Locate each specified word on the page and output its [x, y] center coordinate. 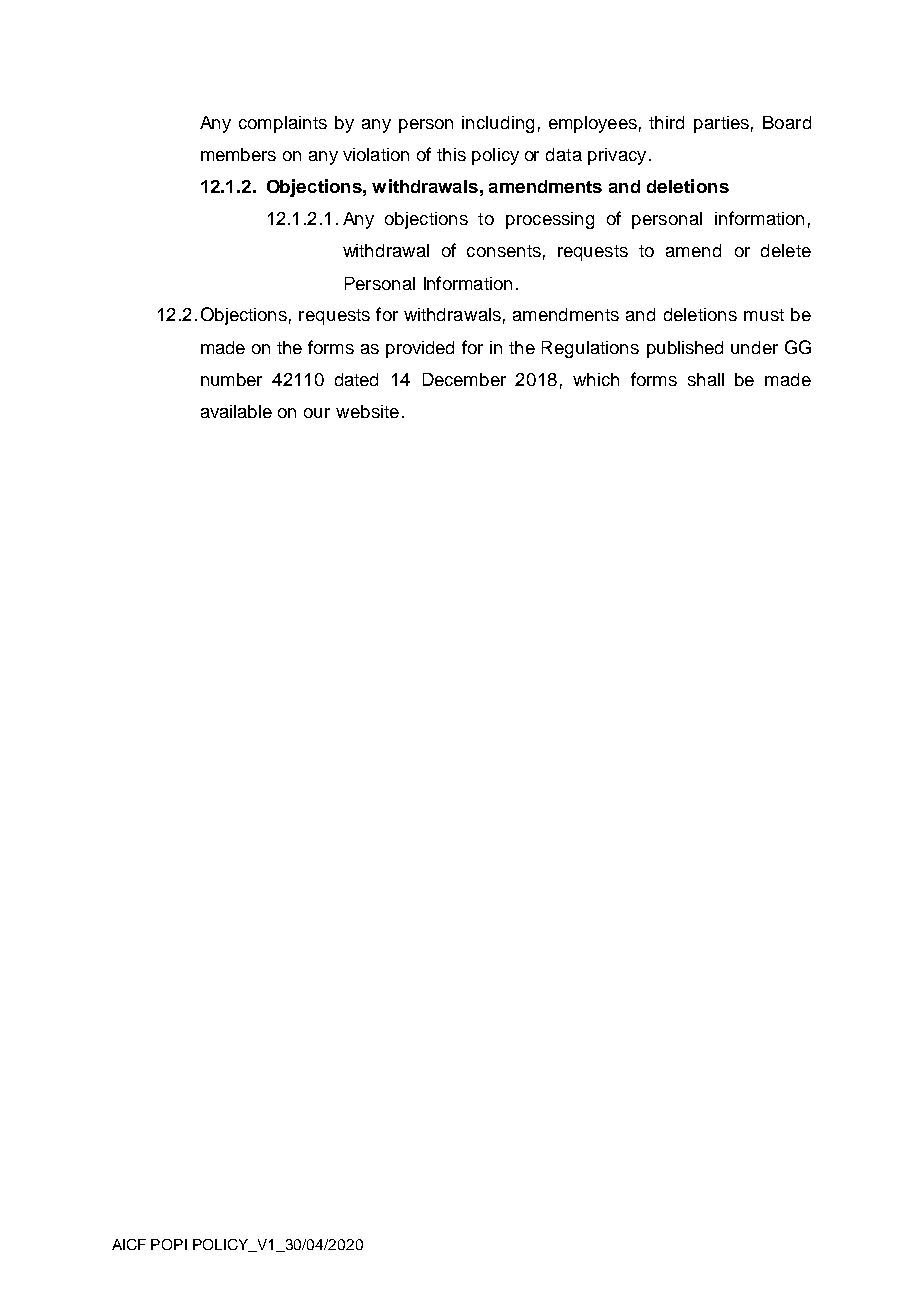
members [238, 154]
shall [706, 379]
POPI [169, 1244]
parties [721, 124]
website [367, 411]
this [451, 154]
